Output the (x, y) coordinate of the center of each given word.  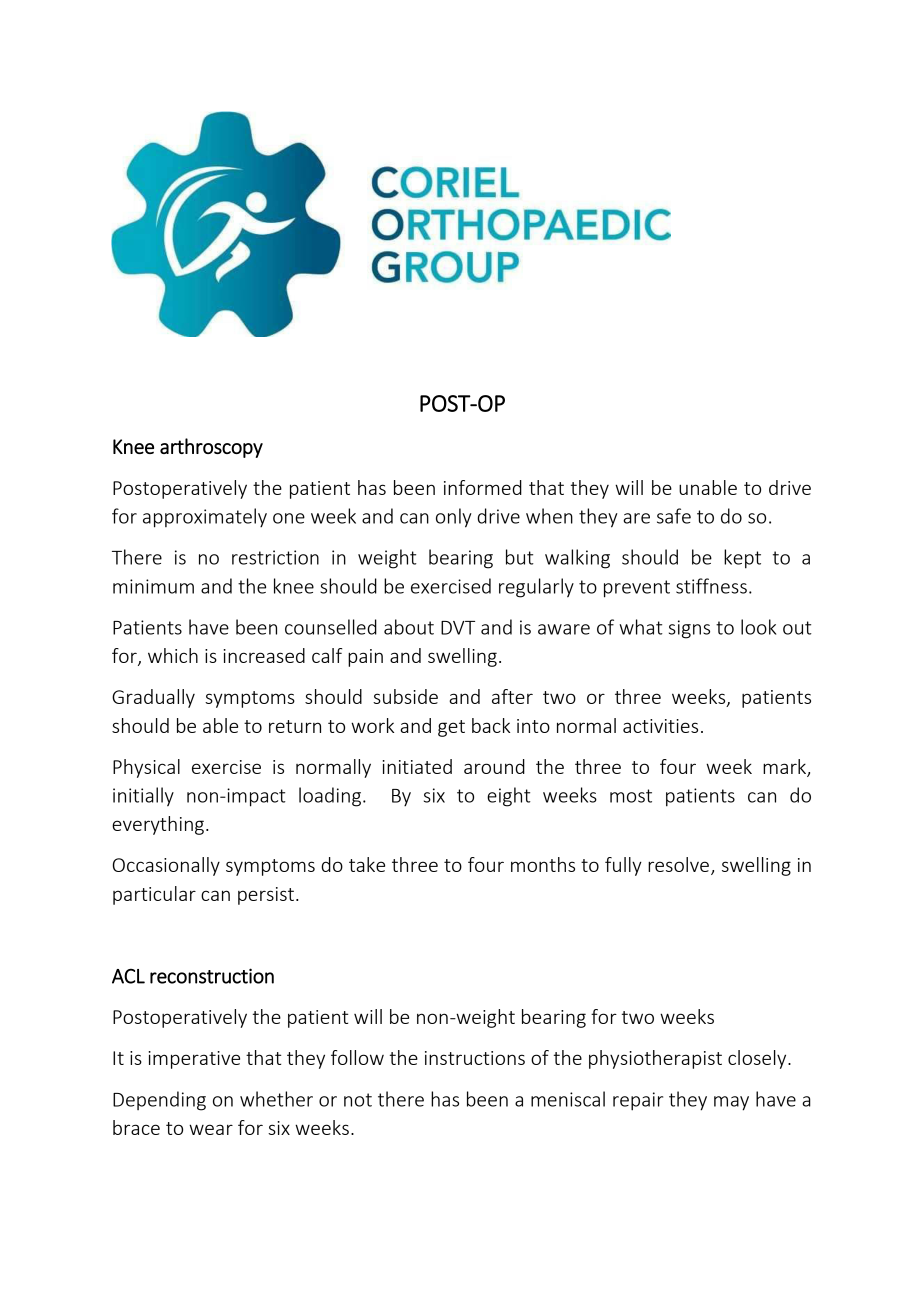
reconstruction (212, 976)
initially (143, 797)
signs (689, 629)
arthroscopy (211, 448)
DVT (458, 628)
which (173, 655)
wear (211, 1129)
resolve (678, 864)
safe (674, 516)
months (543, 864)
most (631, 796)
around (494, 766)
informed (483, 487)
